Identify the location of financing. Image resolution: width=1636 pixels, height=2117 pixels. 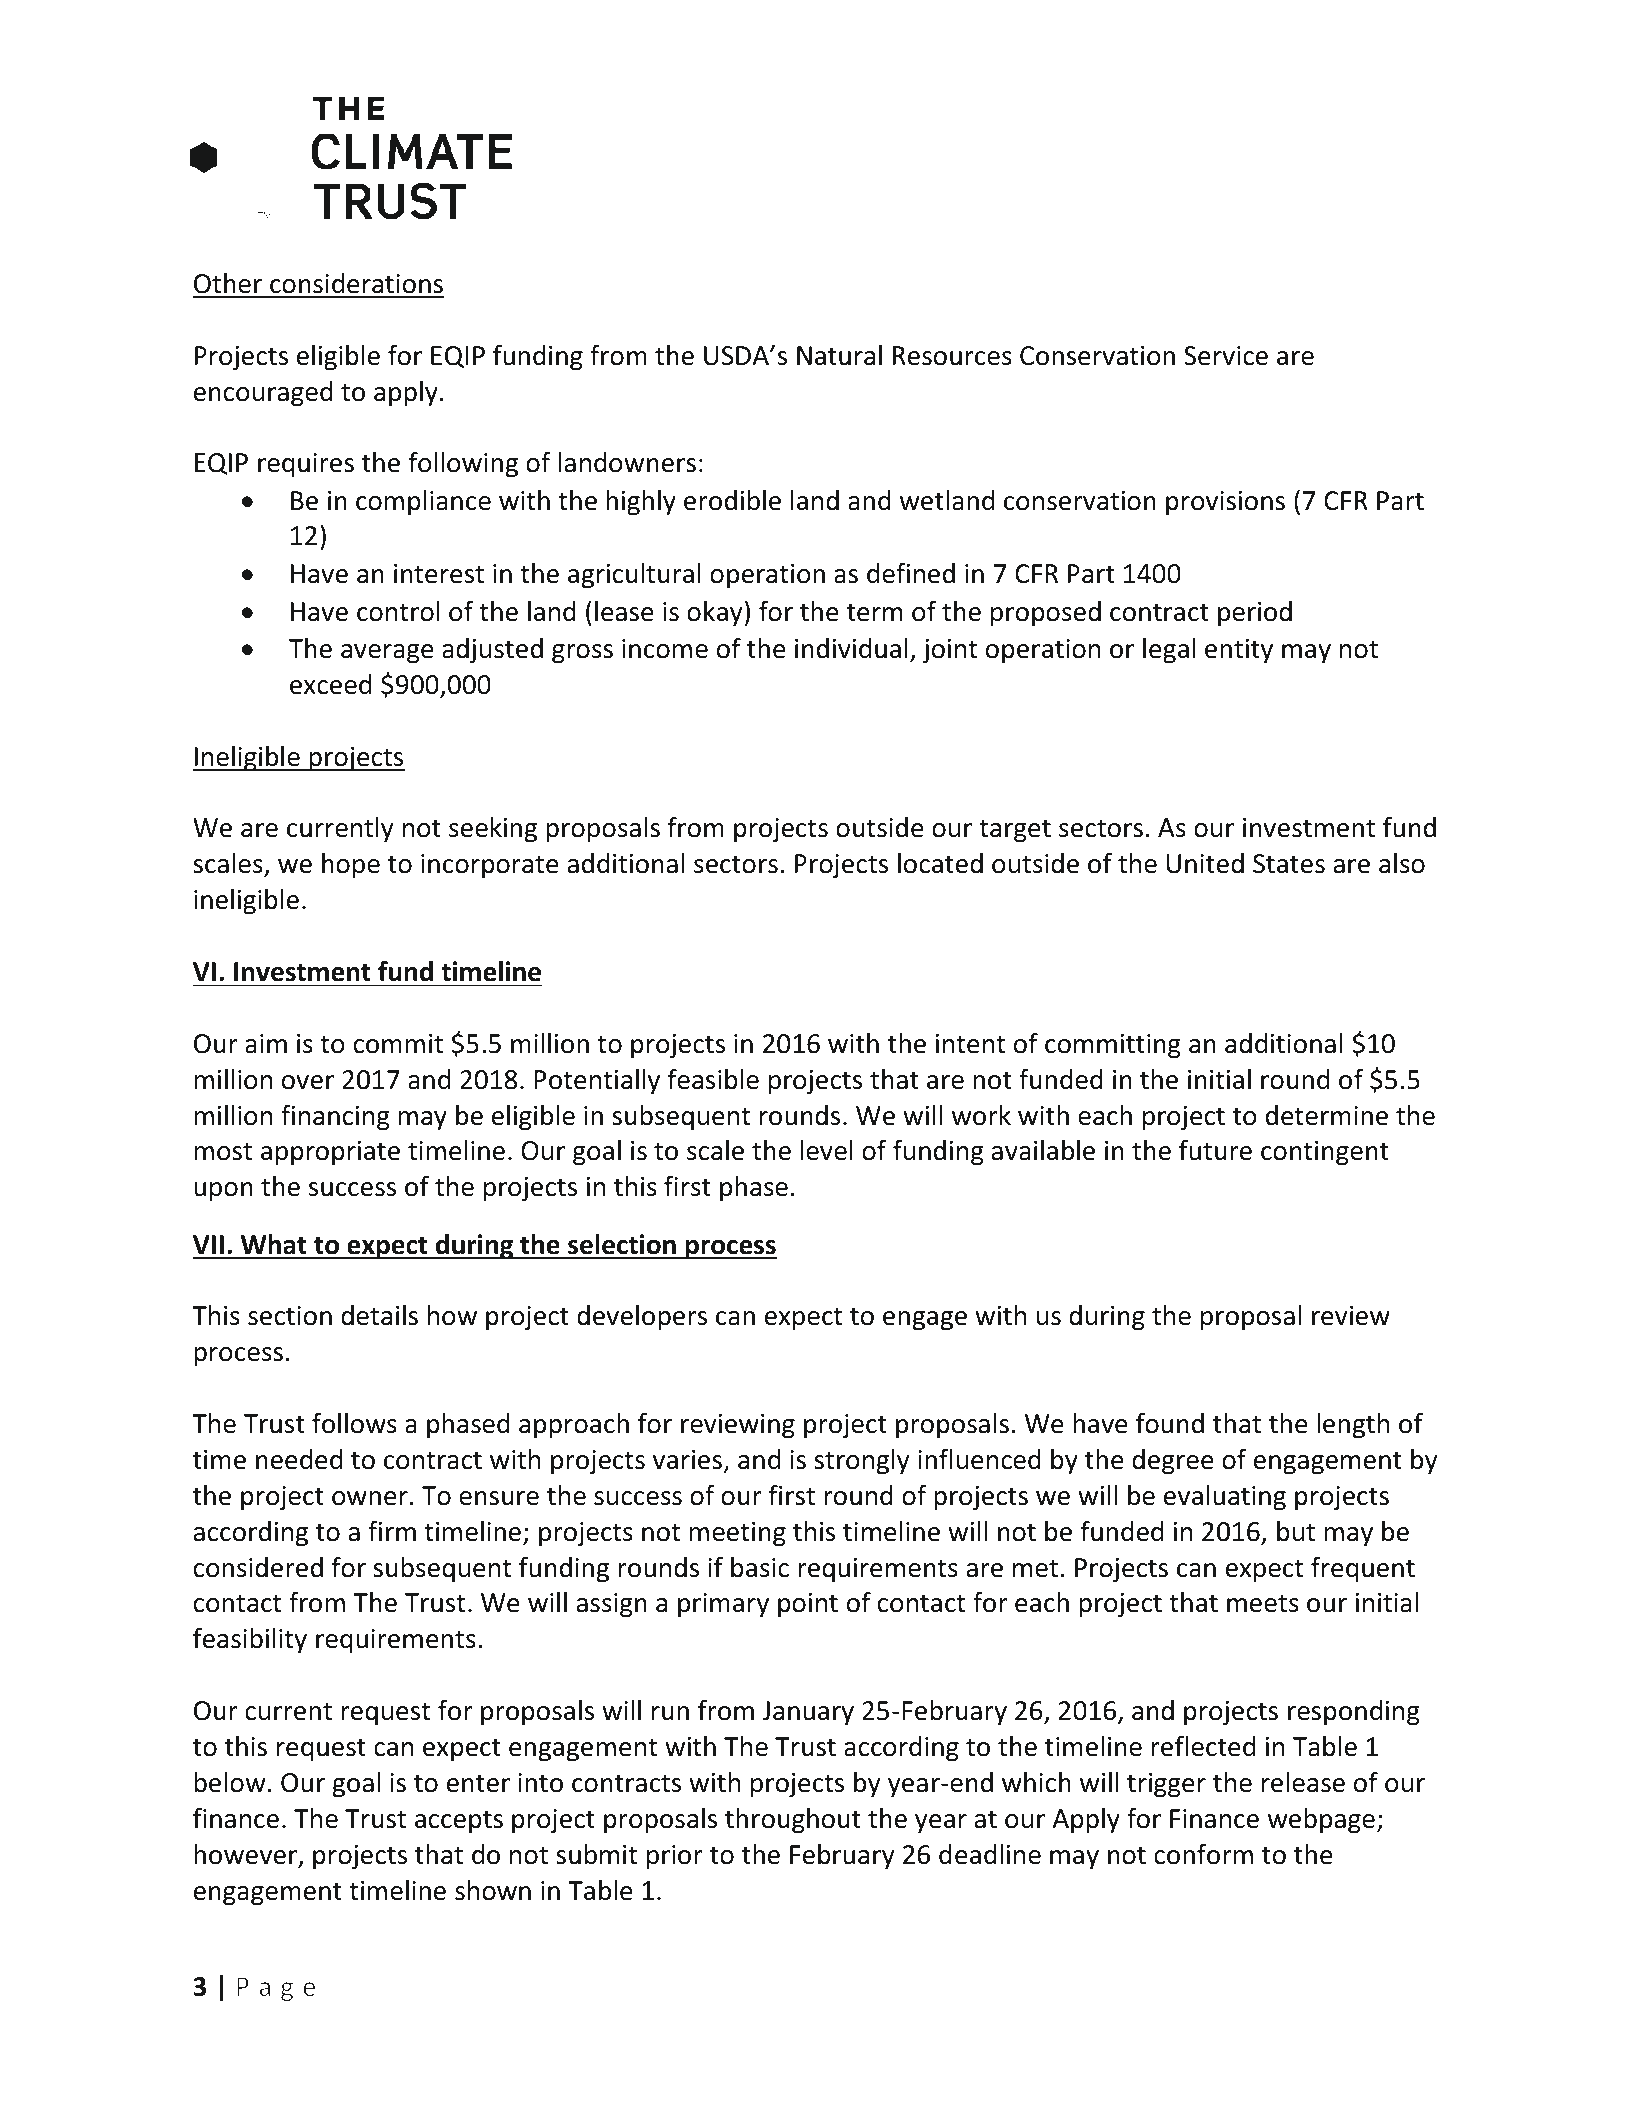
(335, 1118).
